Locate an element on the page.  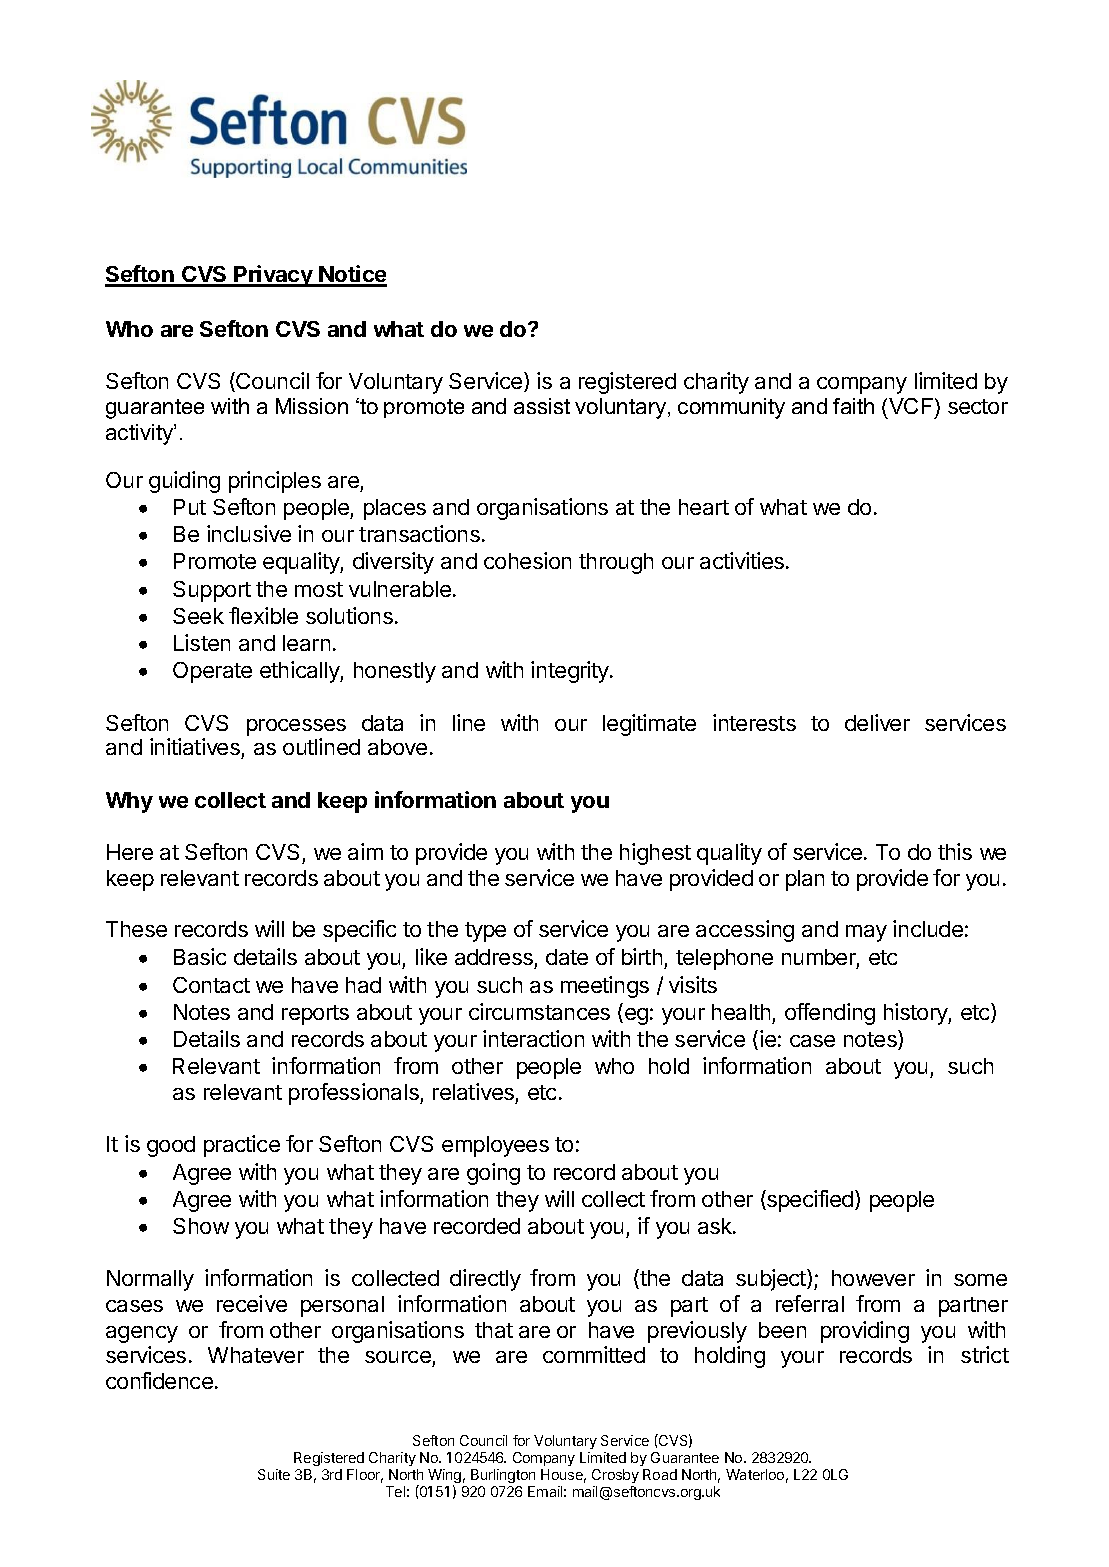
specified is located at coordinates (810, 1201).
